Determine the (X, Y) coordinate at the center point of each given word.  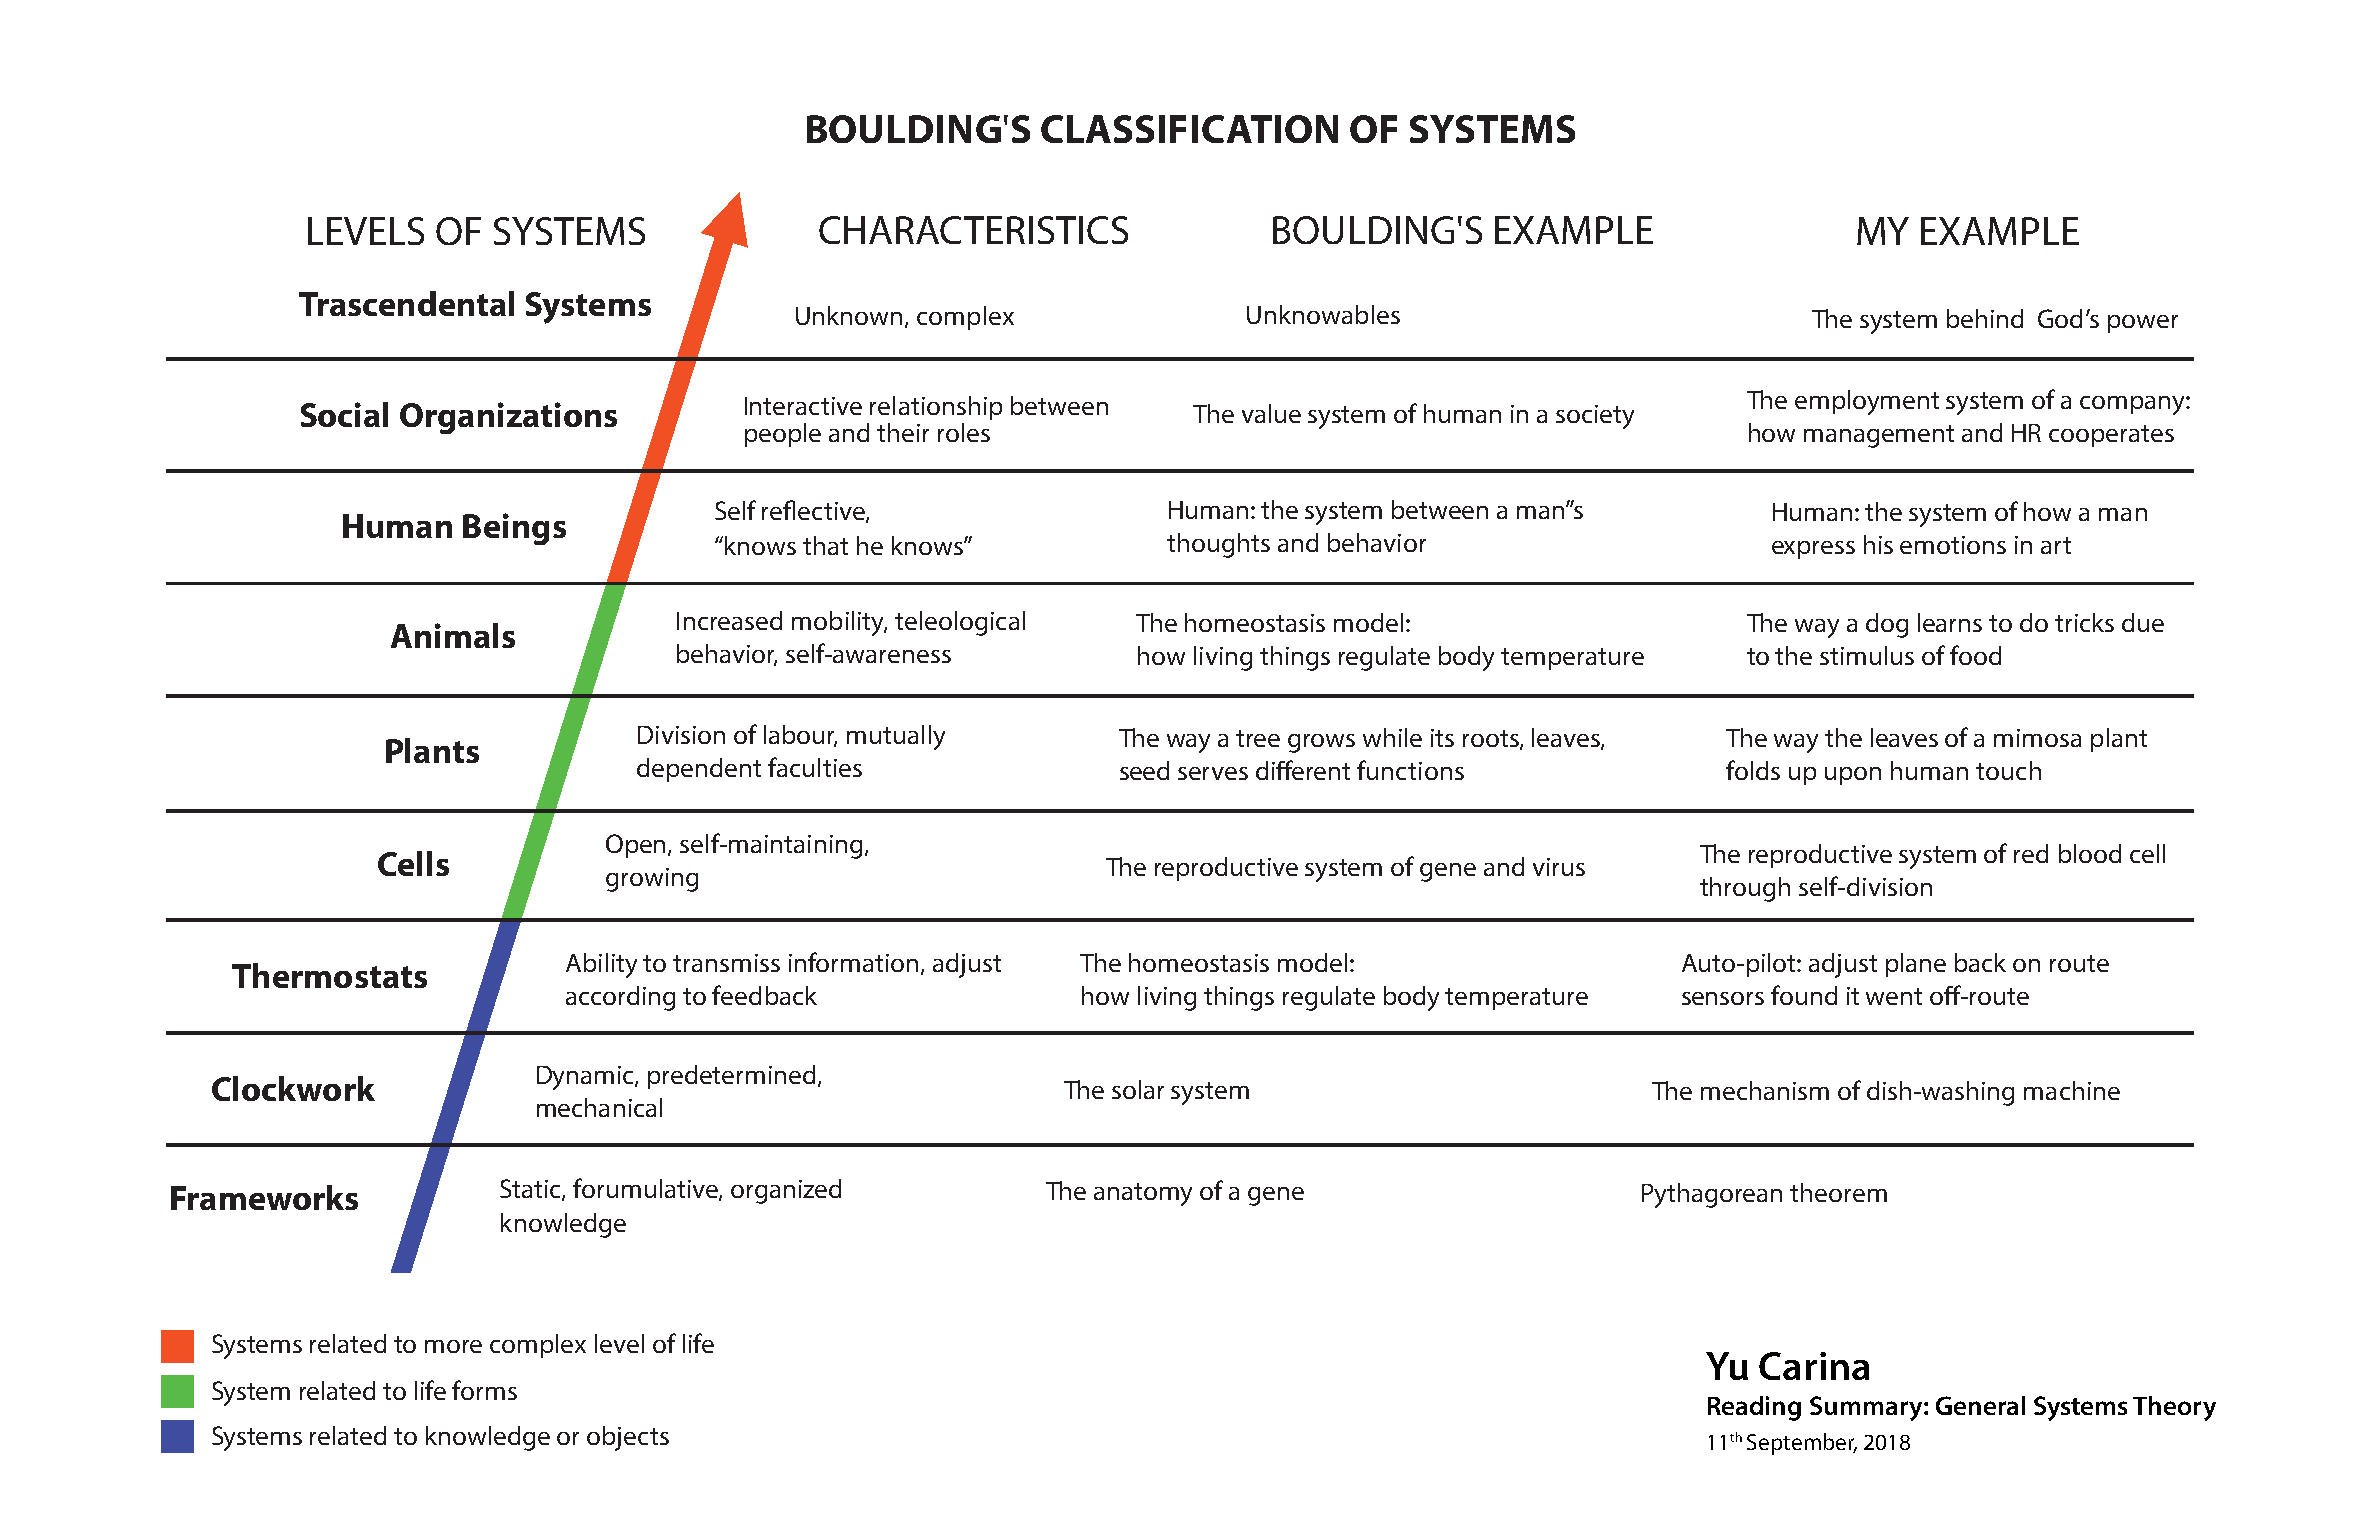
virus (1559, 867)
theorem (1838, 1192)
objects (628, 1438)
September (1802, 1444)
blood (2090, 853)
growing (652, 880)
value (1271, 413)
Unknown (851, 316)
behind (1985, 318)
